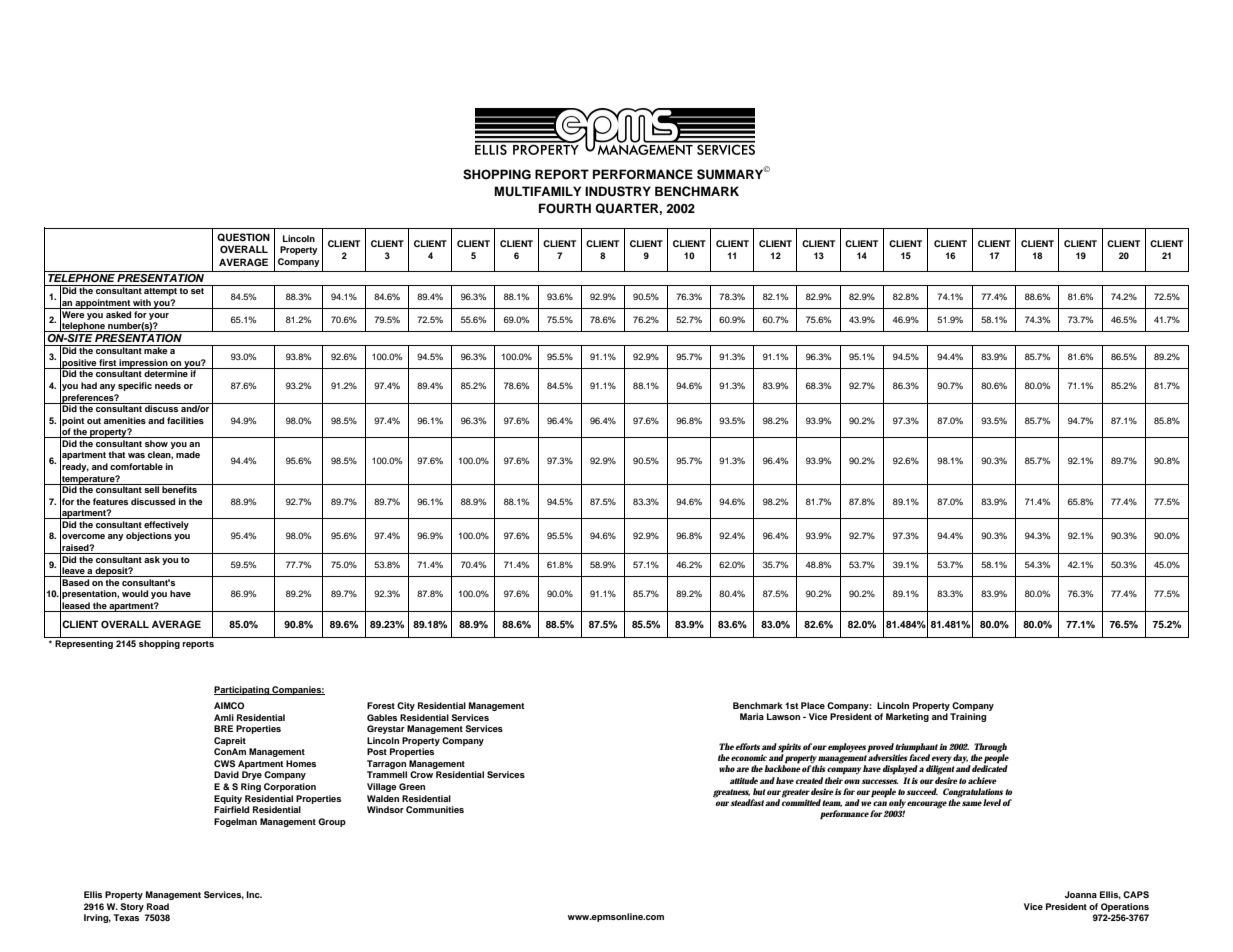  I want to click on INDUSTRY, so click(618, 191).
